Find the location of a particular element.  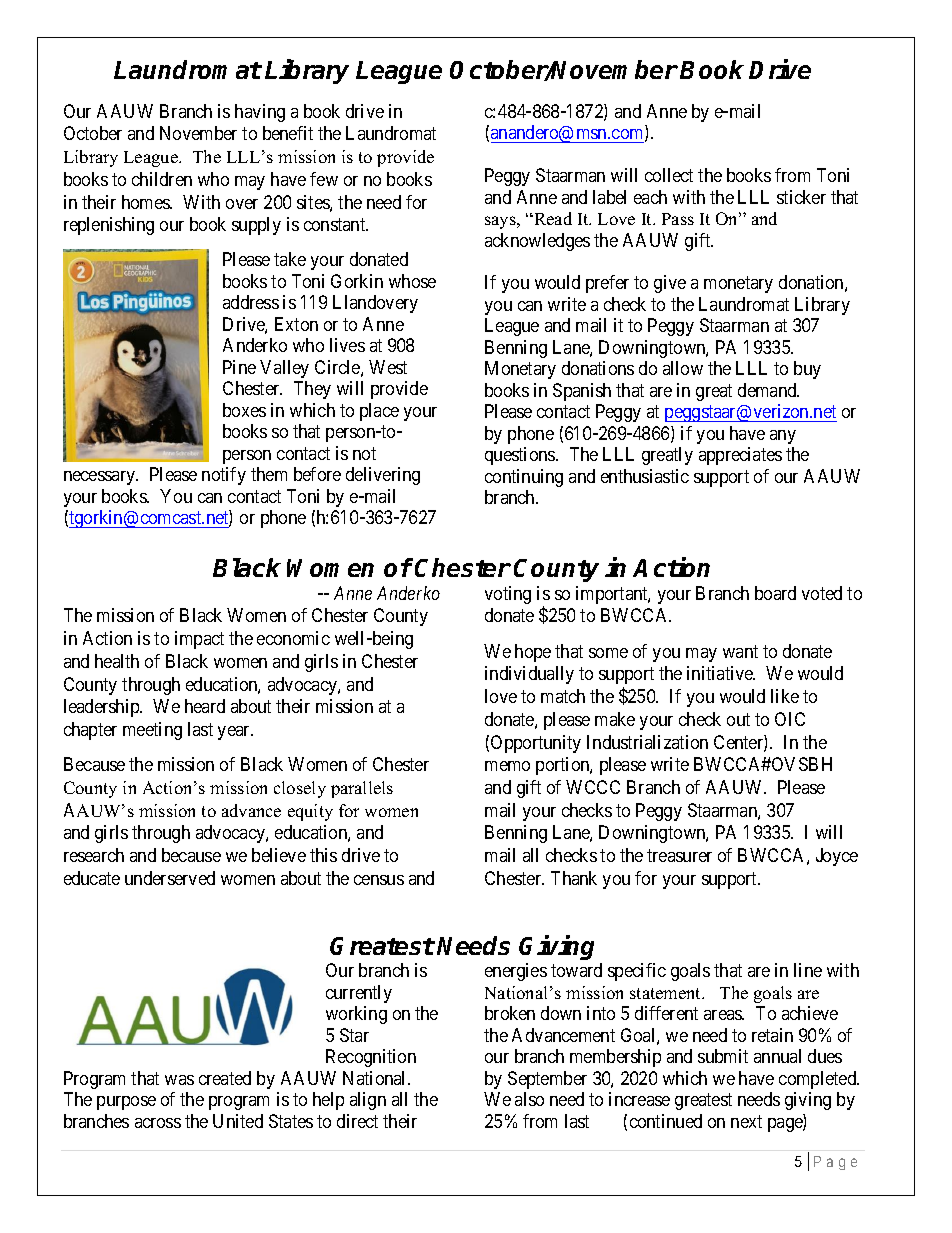

also is located at coordinates (529, 1099).
